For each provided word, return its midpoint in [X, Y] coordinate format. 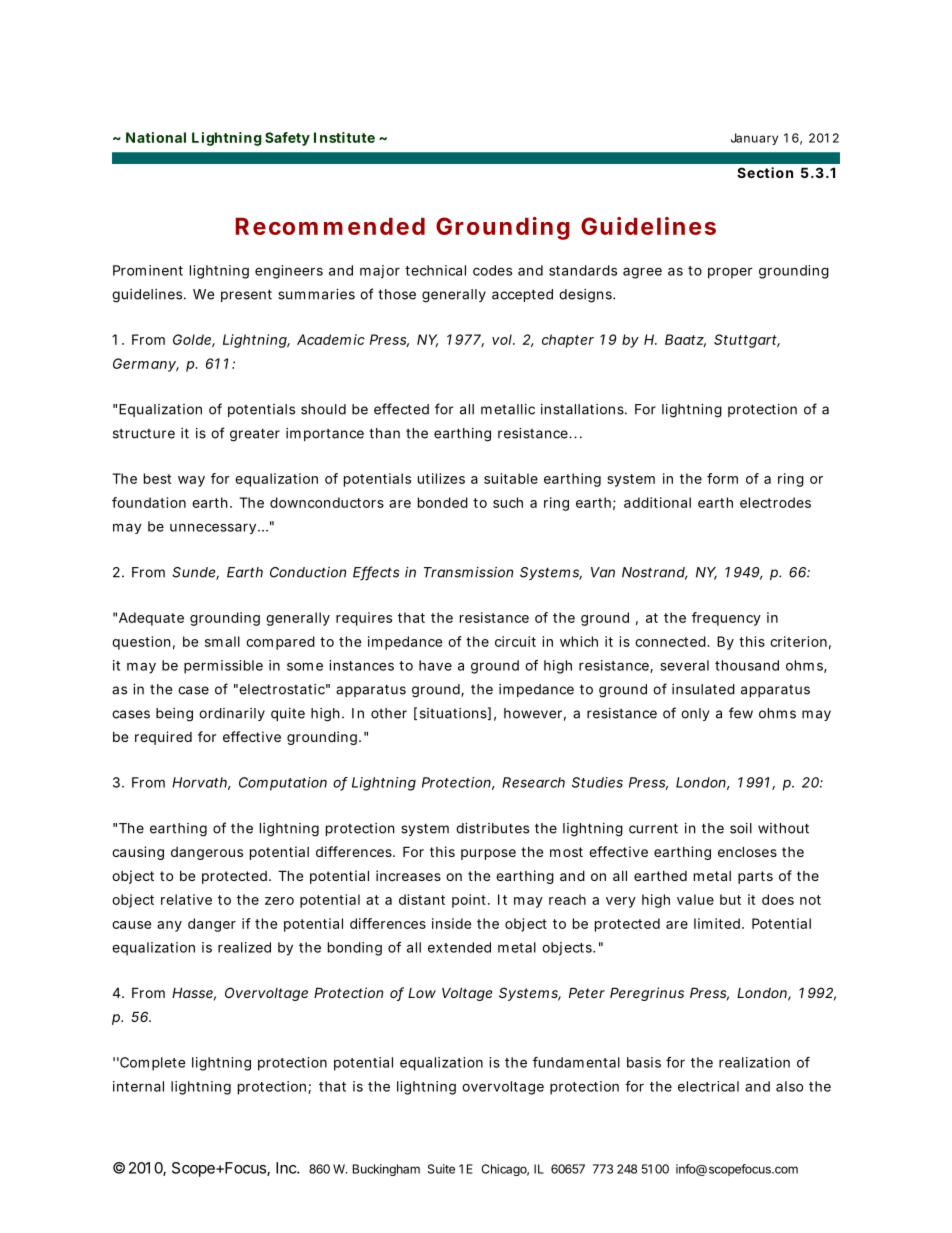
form [722, 478]
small [222, 641]
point [470, 901]
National [156, 137]
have [435, 665]
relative [186, 899]
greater [255, 435]
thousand [747, 665]
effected [401, 409]
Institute [344, 137]
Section [765, 172]
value [695, 899]
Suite [441, 1169]
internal [138, 1086]
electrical [708, 1086]
